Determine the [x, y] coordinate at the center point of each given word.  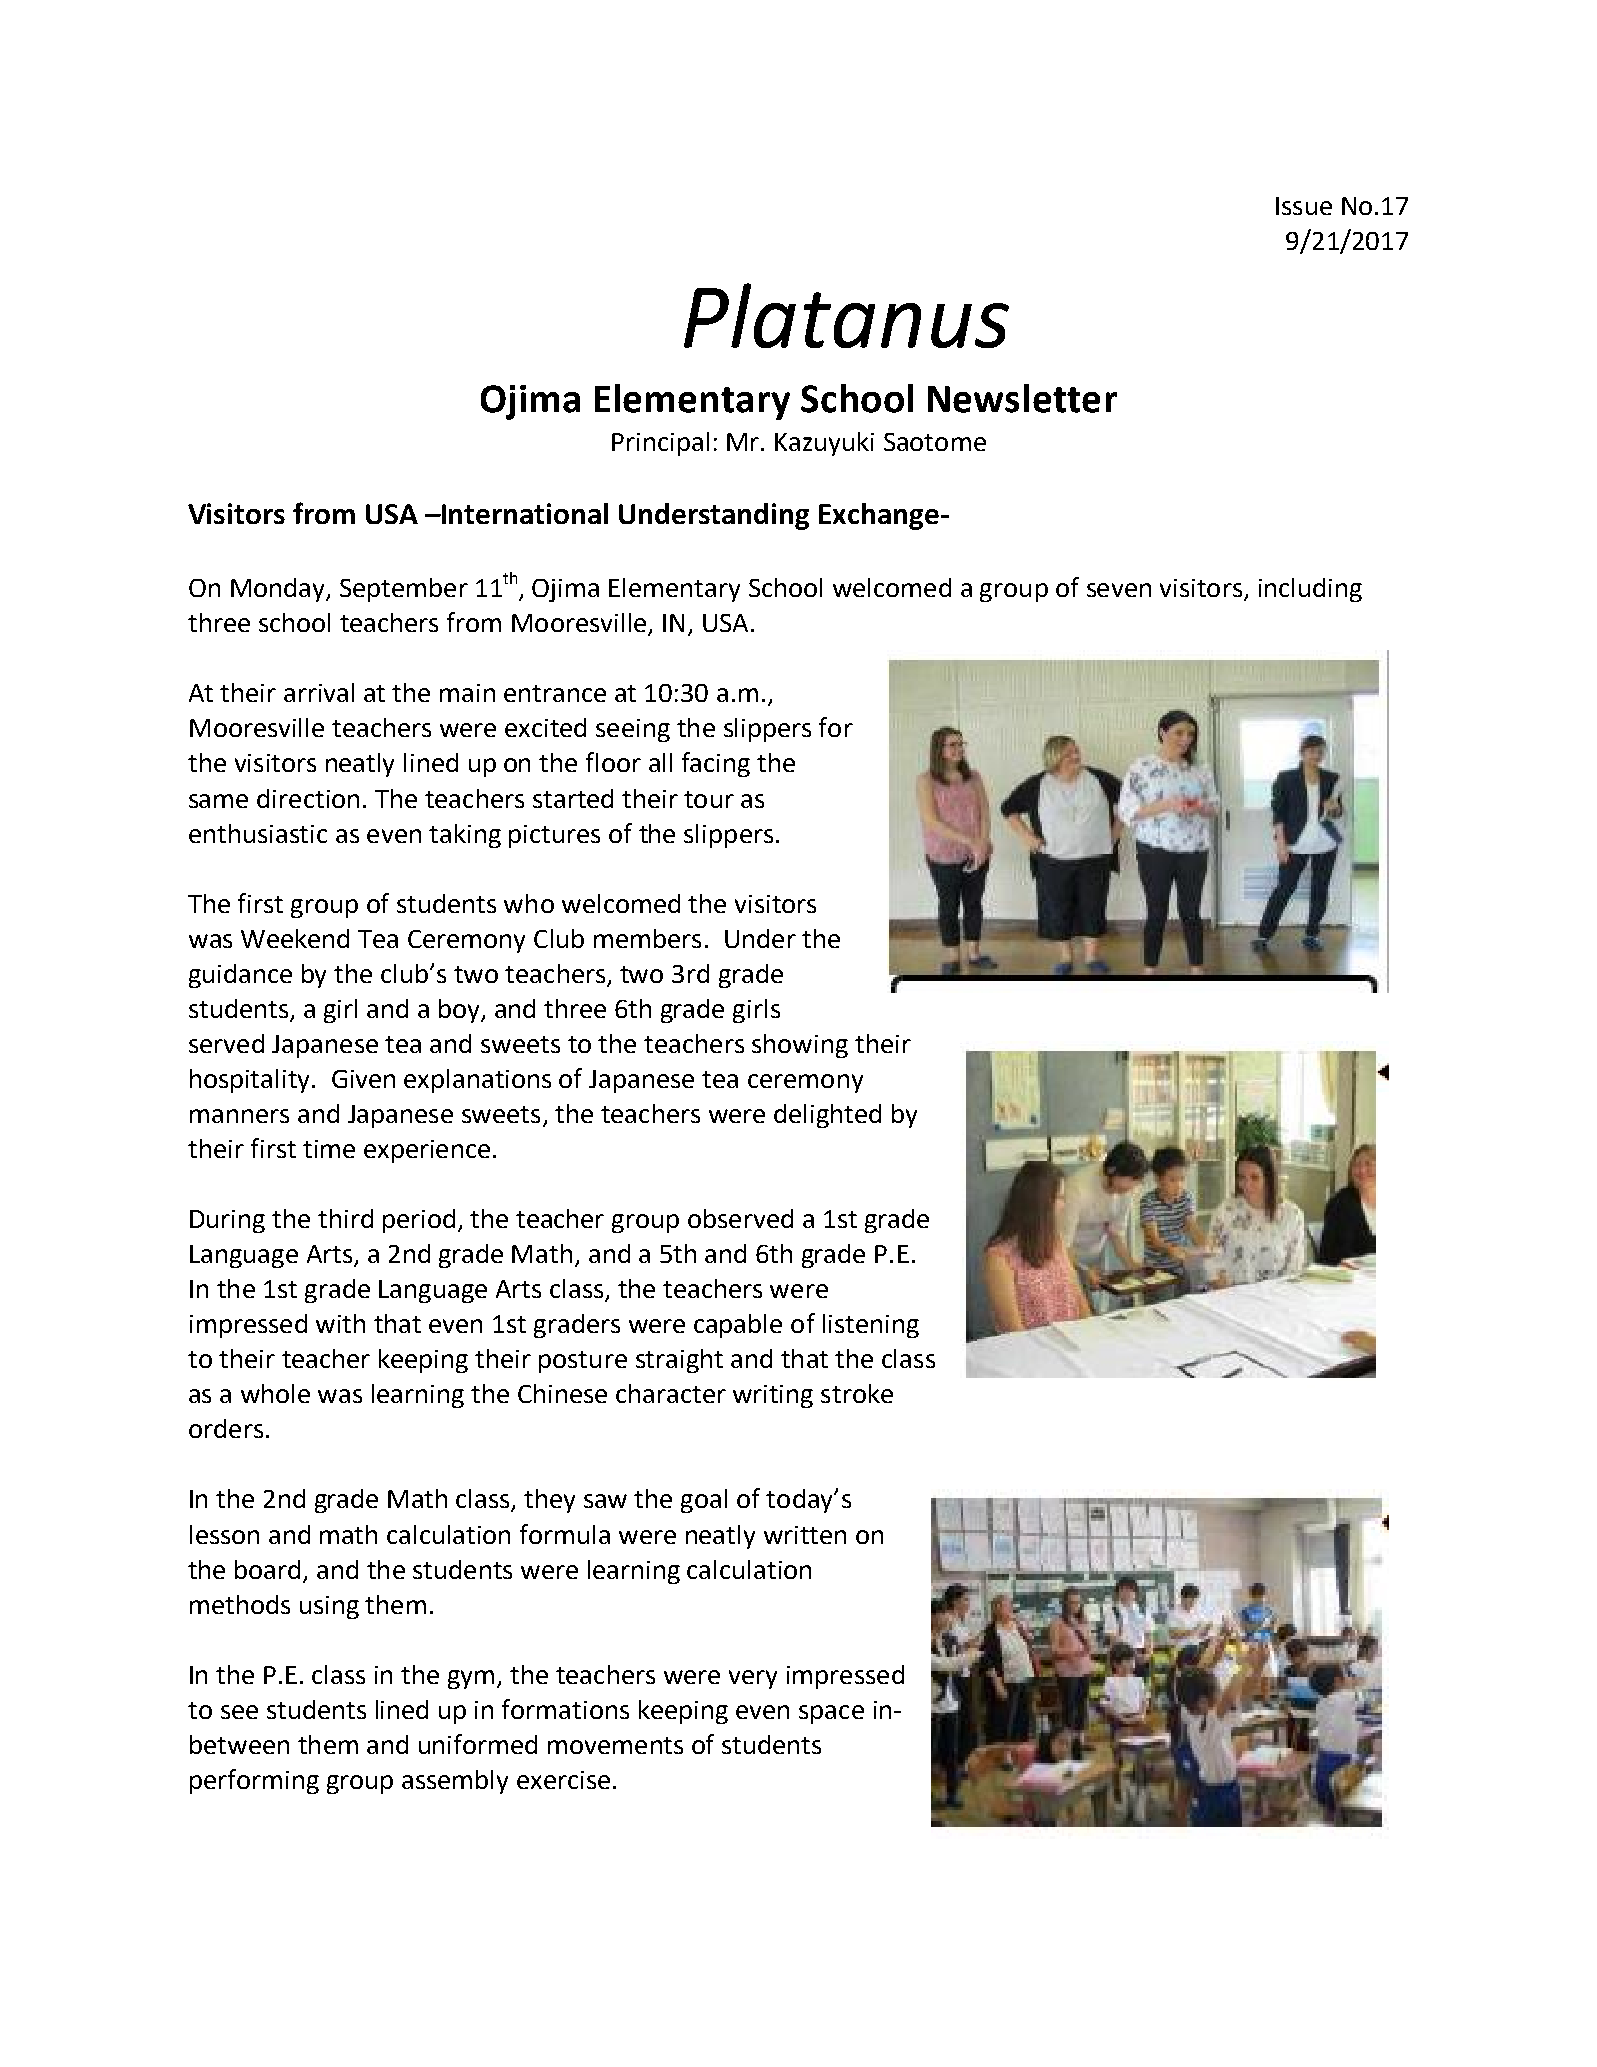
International [524, 513]
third [345, 1218]
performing [254, 1781]
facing [716, 764]
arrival [319, 692]
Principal [660, 444]
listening [871, 1326]
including [1310, 590]
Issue [1304, 206]
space [831, 1714]
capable [738, 1326]
